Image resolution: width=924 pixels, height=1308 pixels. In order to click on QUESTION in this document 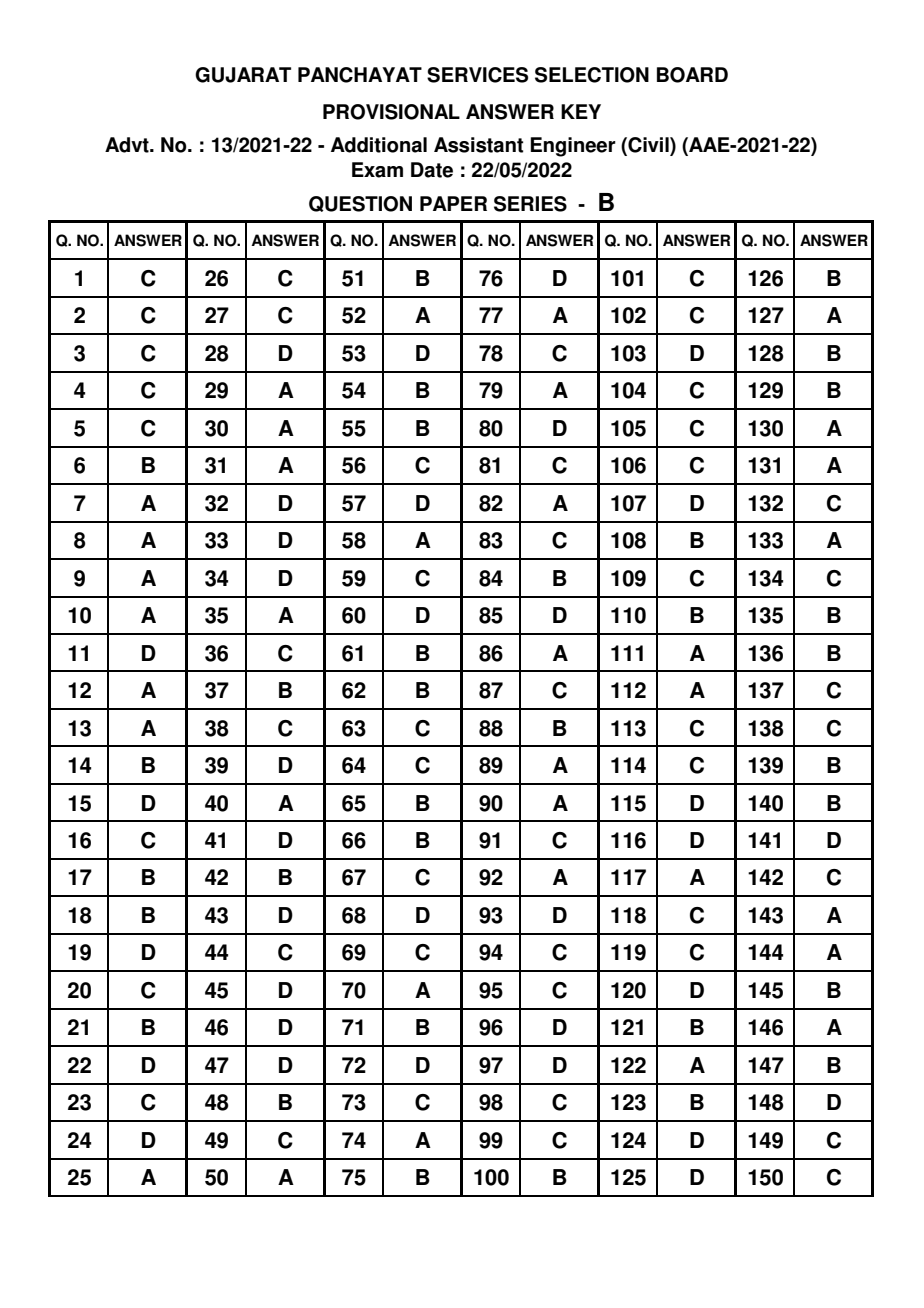, I will do `click(360, 204)`.
